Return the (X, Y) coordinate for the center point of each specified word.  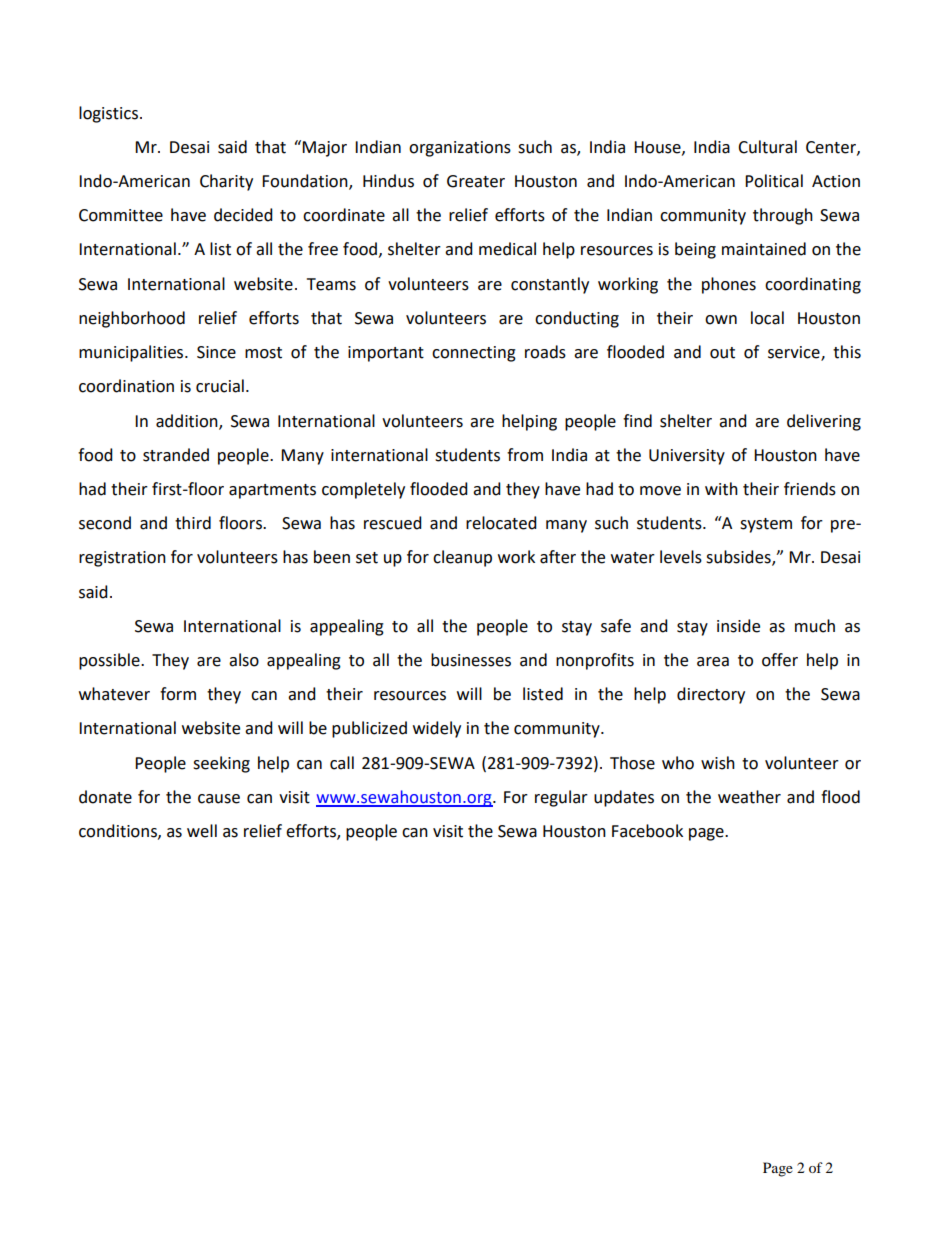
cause (219, 799)
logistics (108, 114)
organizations (460, 149)
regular (561, 798)
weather (749, 797)
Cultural (767, 147)
